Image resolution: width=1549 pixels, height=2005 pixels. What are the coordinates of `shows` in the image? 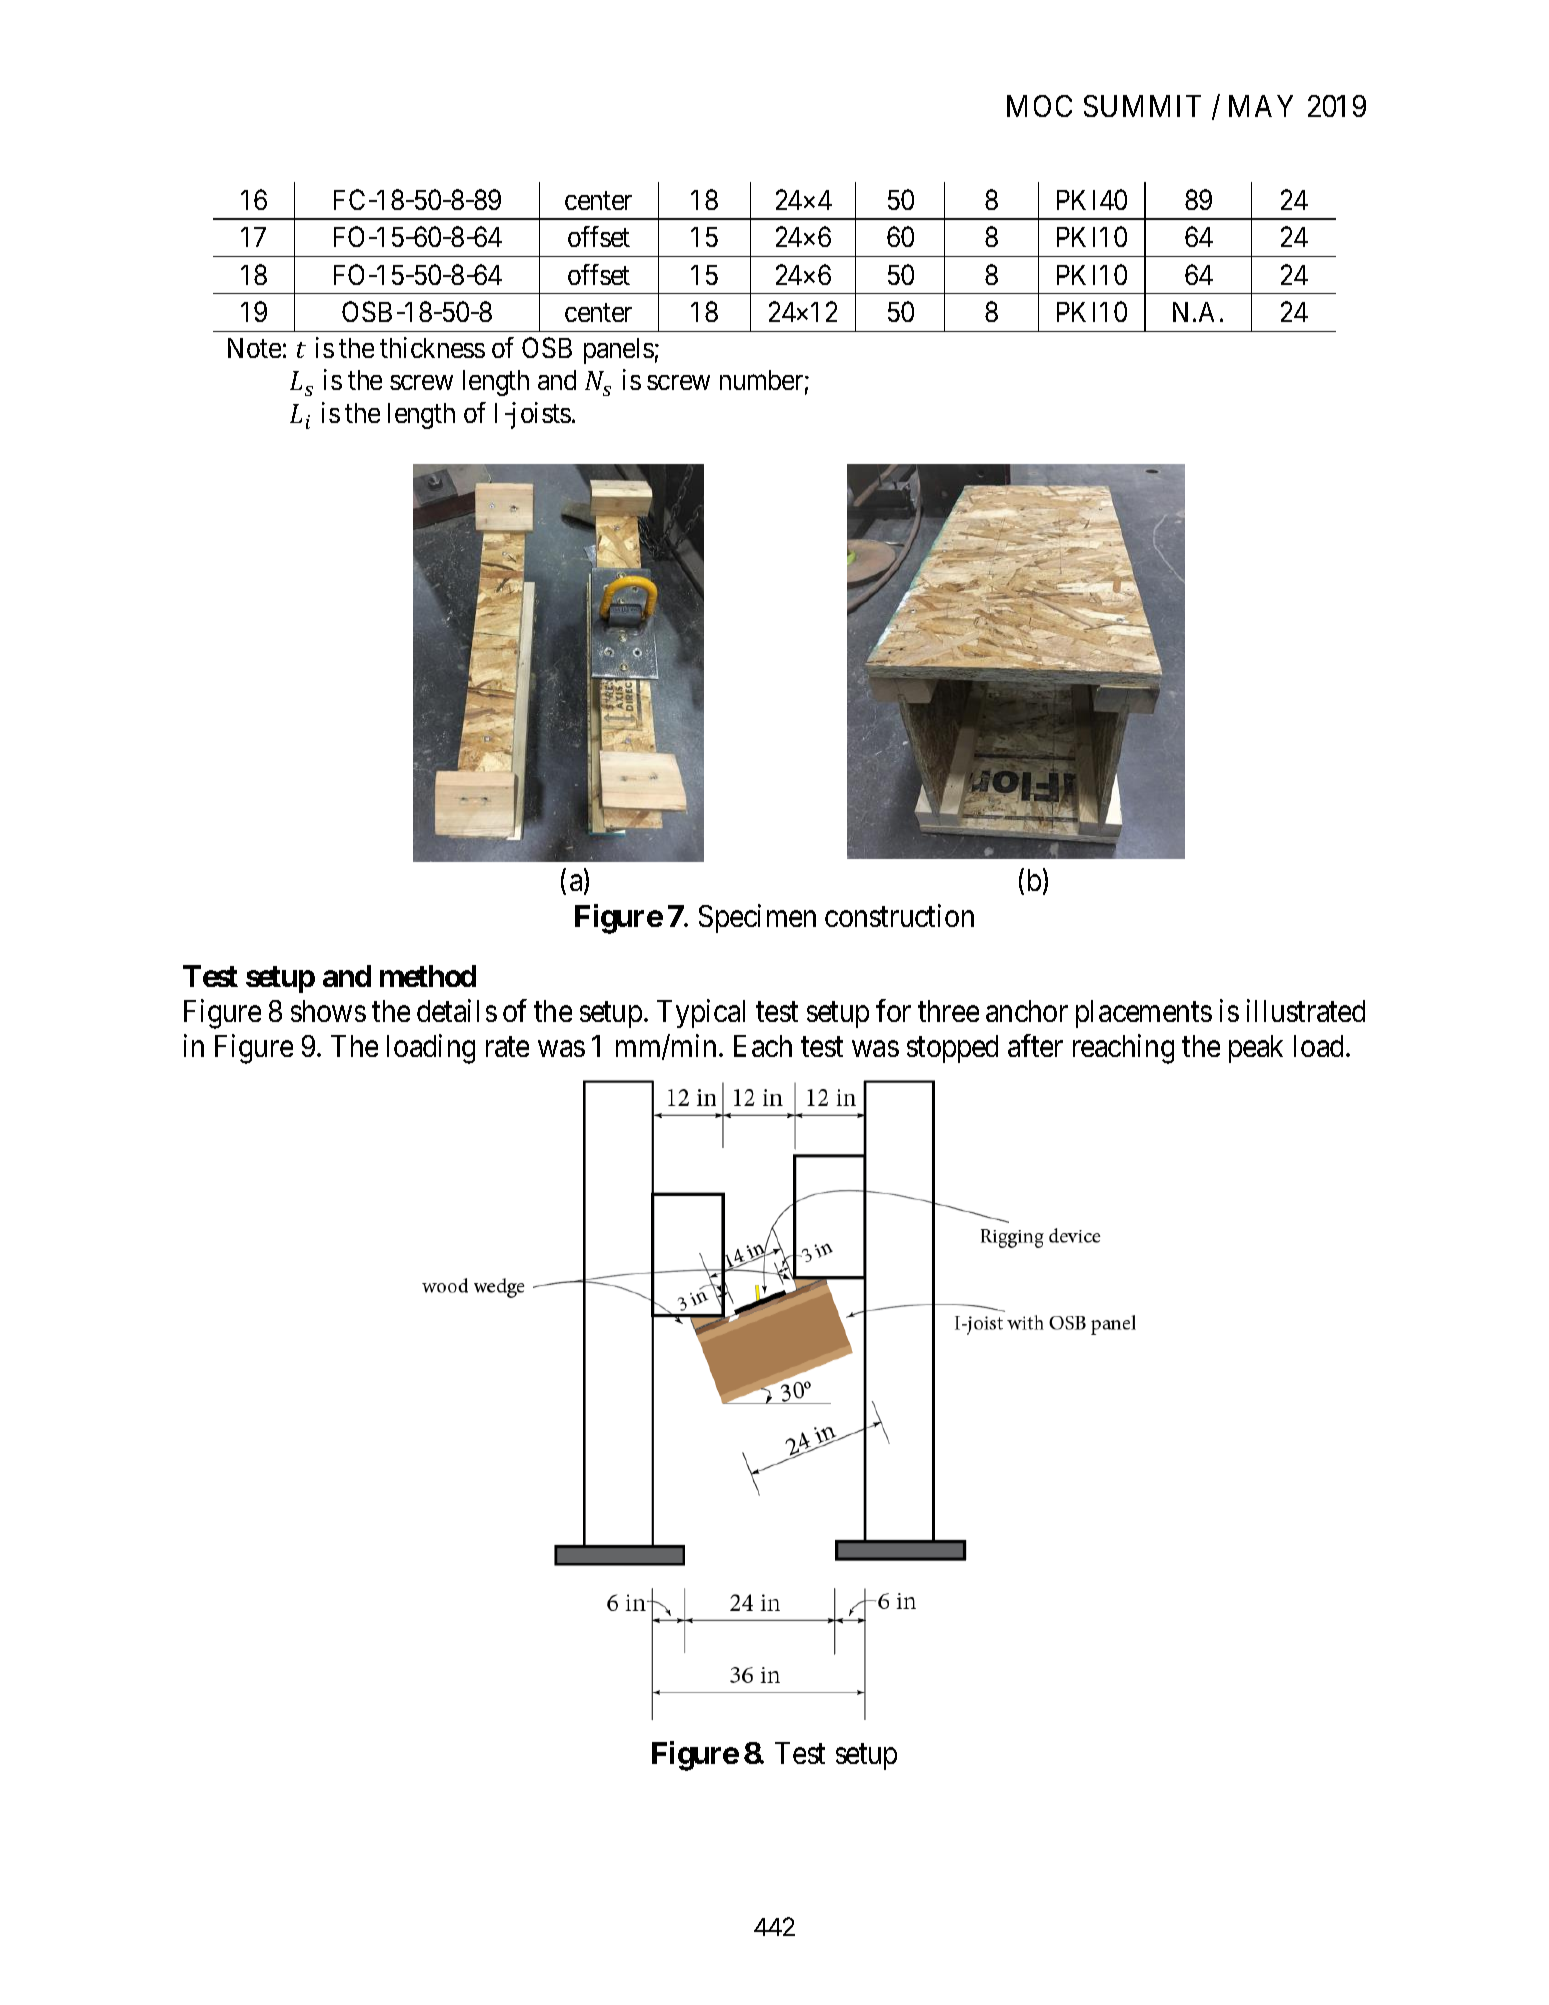 It's located at (328, 1011).
